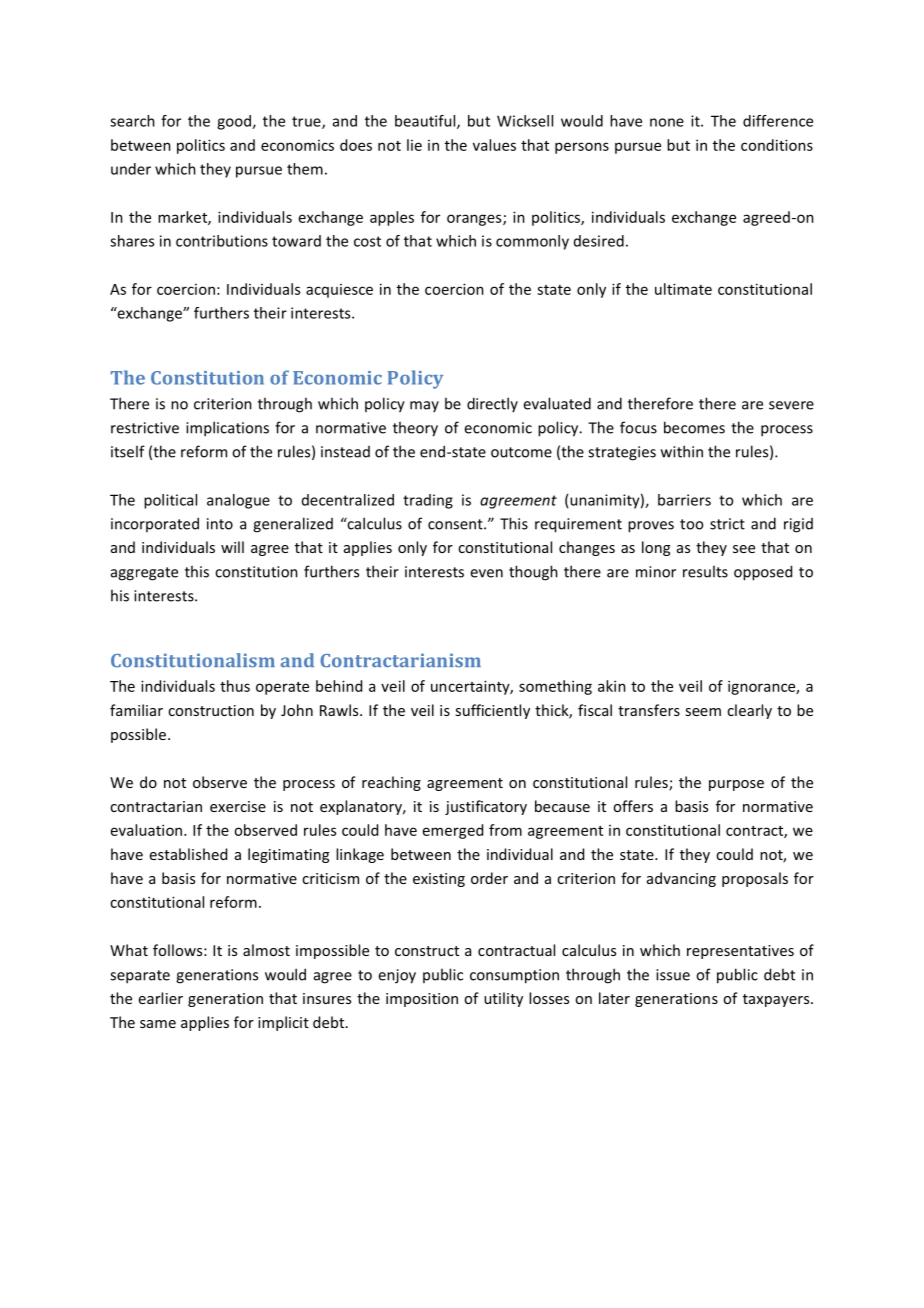  What do you see at coordinates (232, 547) in the page?
I see `will` at bounding box center [232, 547].
